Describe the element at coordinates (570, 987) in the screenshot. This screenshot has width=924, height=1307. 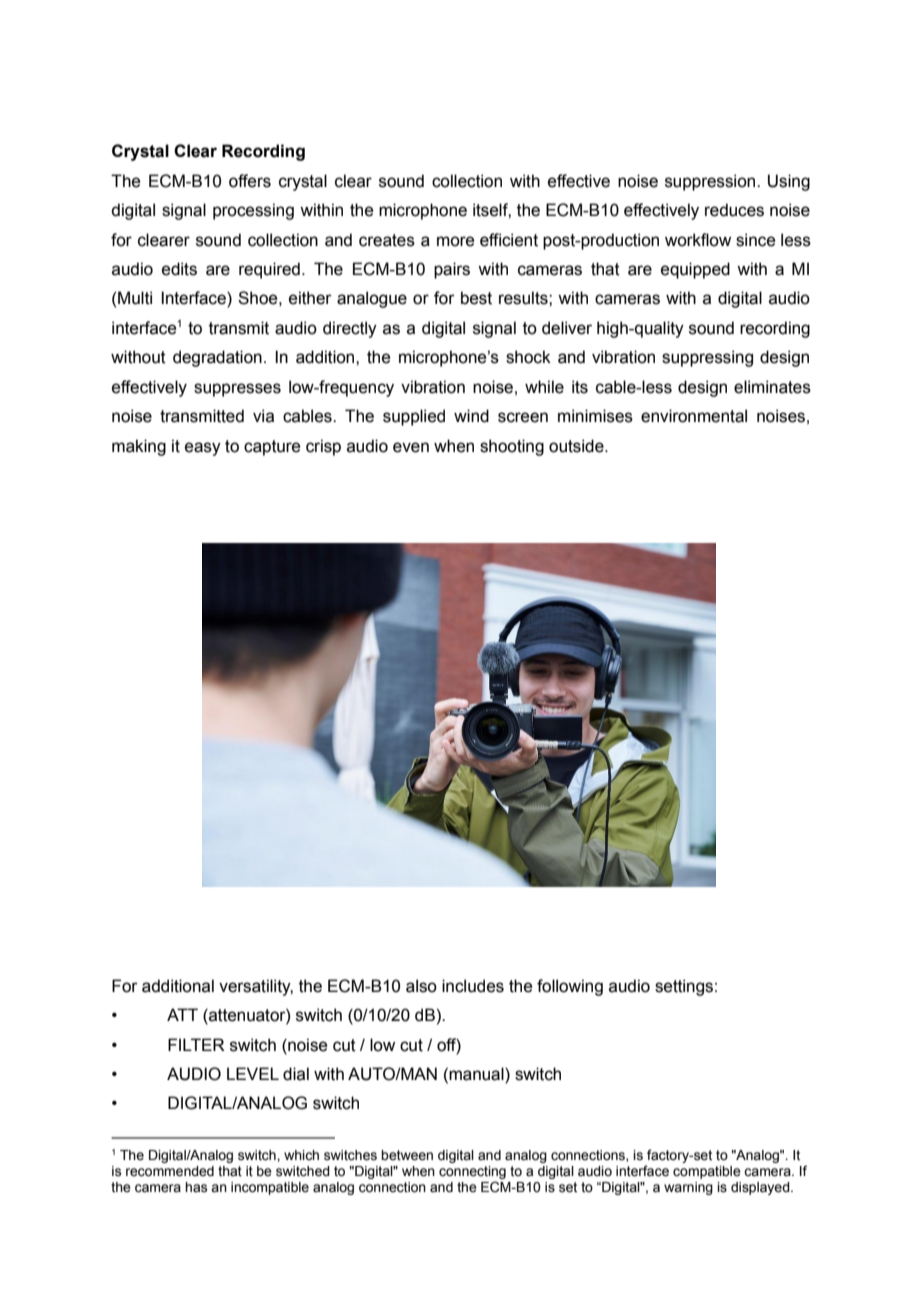
I see `following` at that location.
